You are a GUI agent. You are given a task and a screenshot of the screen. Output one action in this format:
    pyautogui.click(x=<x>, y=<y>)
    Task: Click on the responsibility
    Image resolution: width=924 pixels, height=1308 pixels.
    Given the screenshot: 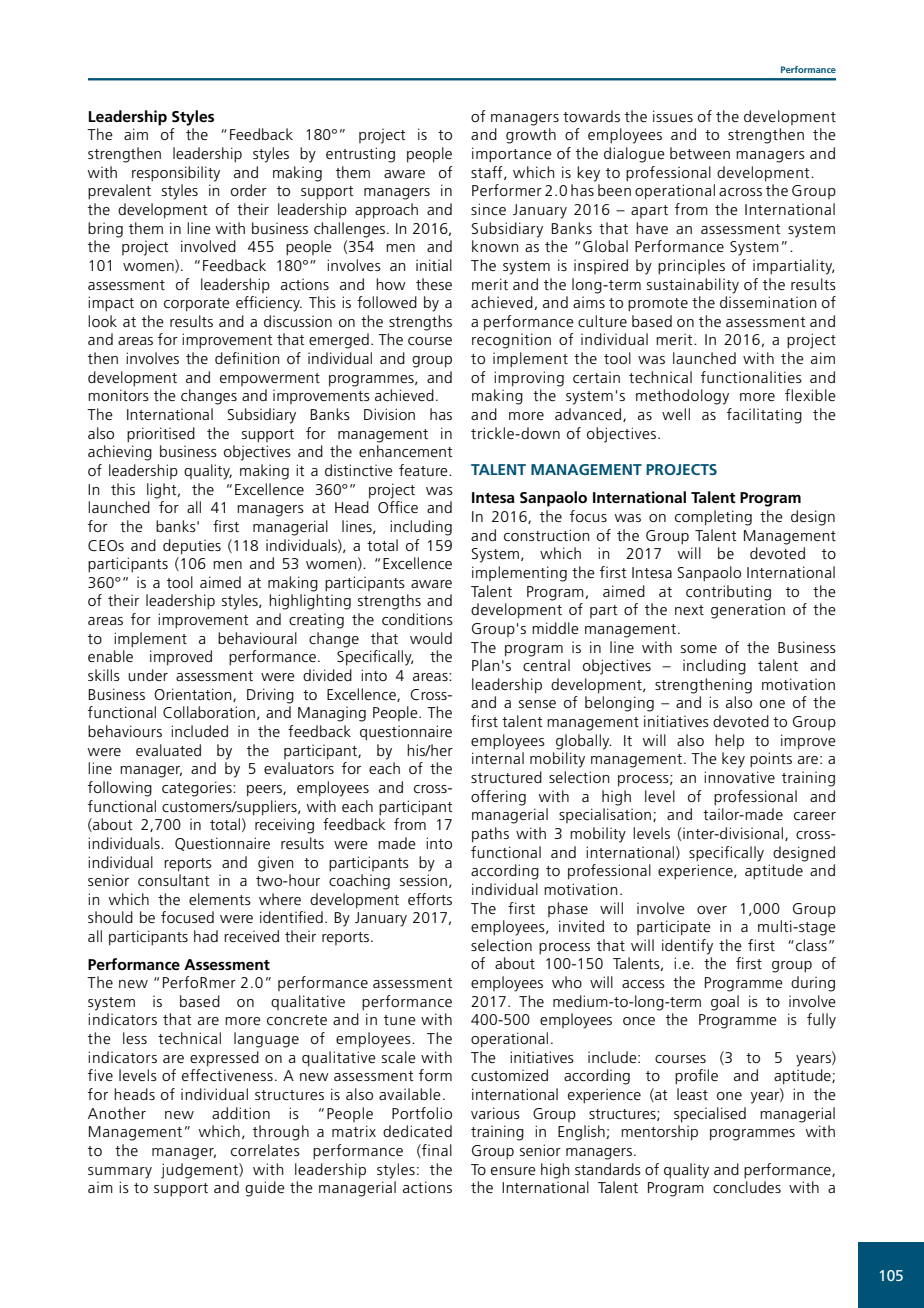 What is the action you would take?
    pyautogui.click(x=176, y=174)
